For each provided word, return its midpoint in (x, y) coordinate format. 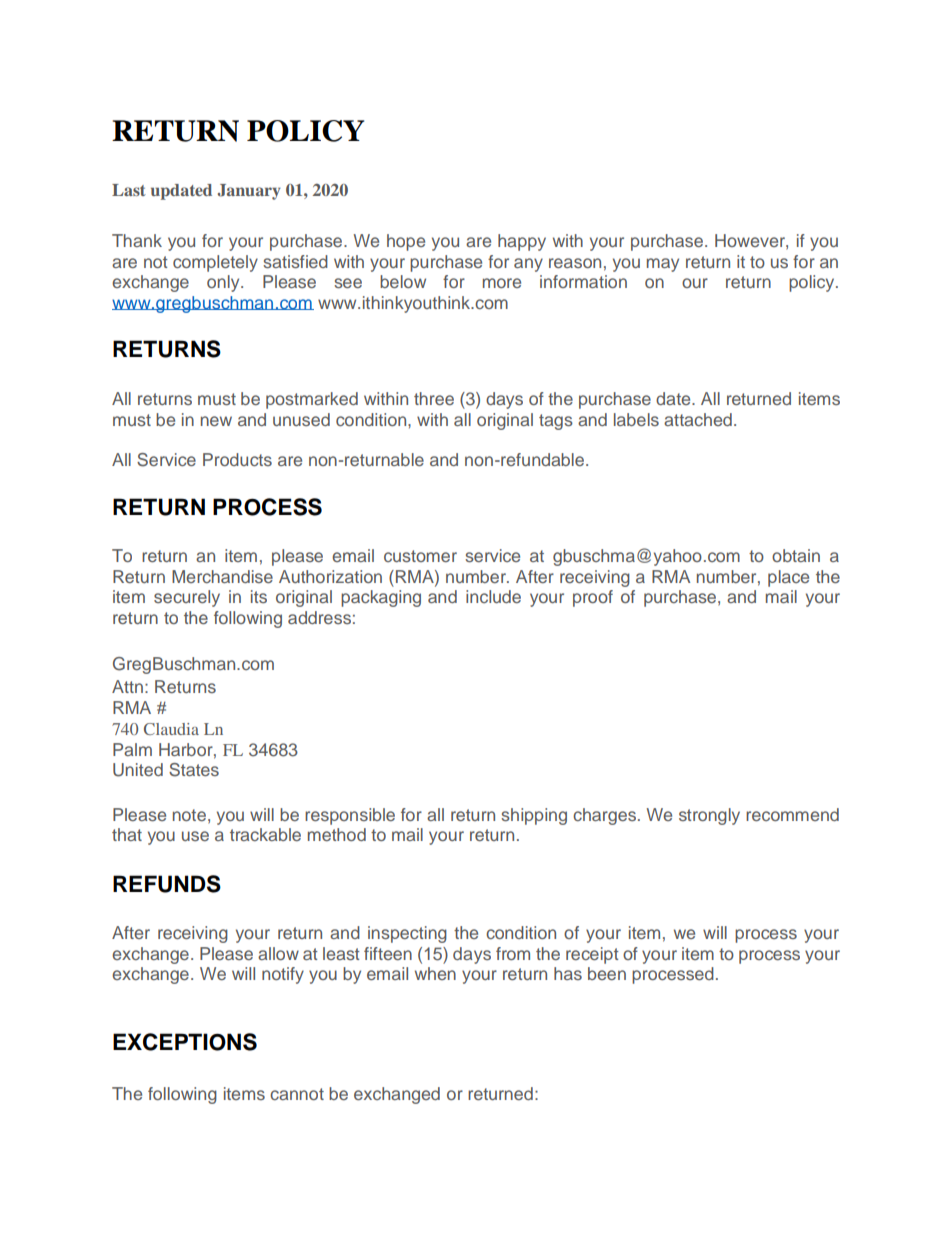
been (607, 973)
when (435, 973)
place (788, 578)
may (663, 265)
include (493, 596)
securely (187, 598)
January (249, 192)
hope (406, 242)
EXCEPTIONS (185, 1042)
